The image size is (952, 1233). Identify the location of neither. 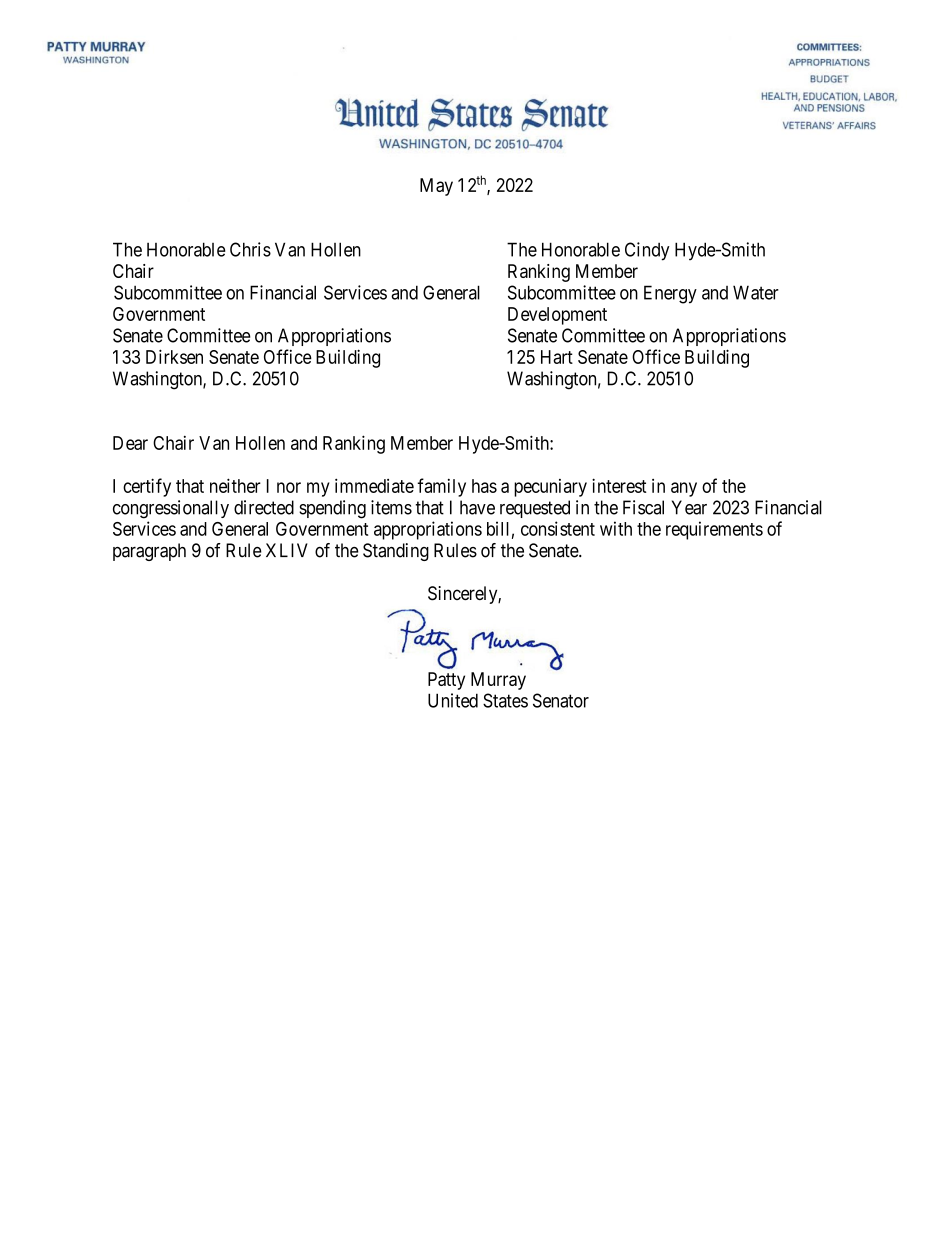
(235, 485).
